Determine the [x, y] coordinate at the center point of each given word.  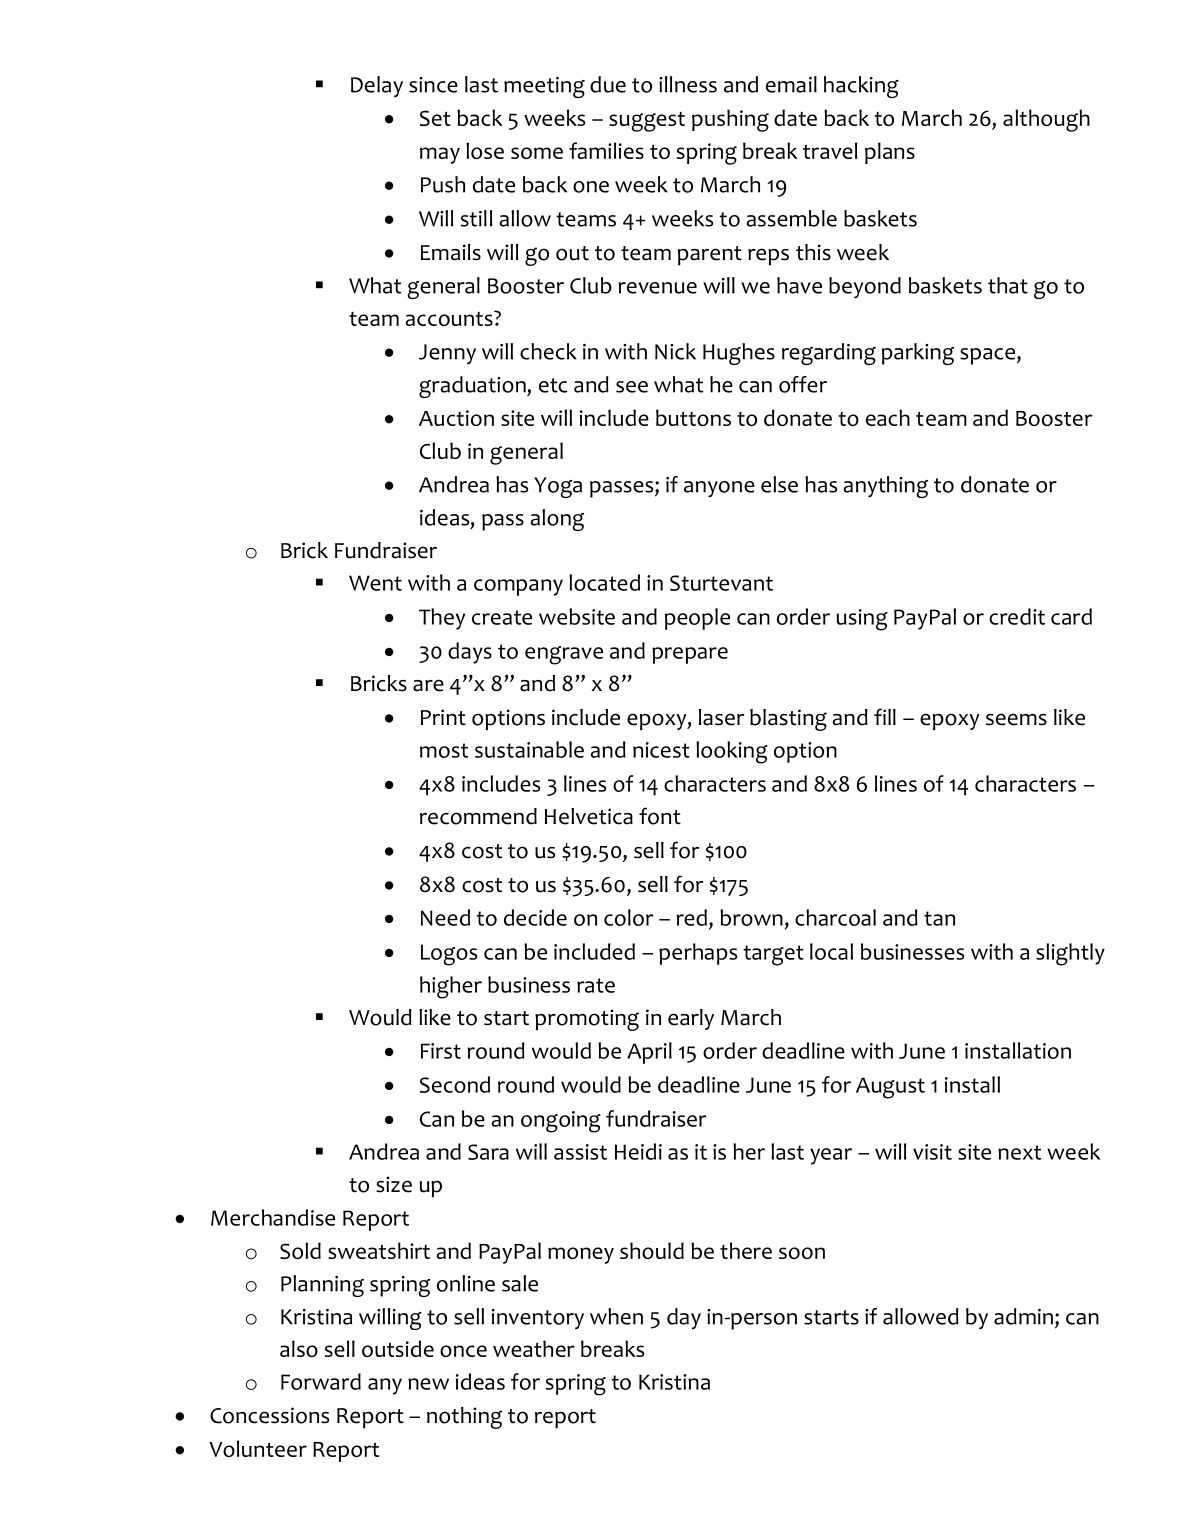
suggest [647, 122]
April [649, 1053]
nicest [661, 750]
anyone [719, 489]
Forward [321, 1381]
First [441, 1051]
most [444, 750]
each [888, 417]
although [1046, 120]
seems [1016, 719]
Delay [377, 87]
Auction [456, 418]
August [890, 1088]
